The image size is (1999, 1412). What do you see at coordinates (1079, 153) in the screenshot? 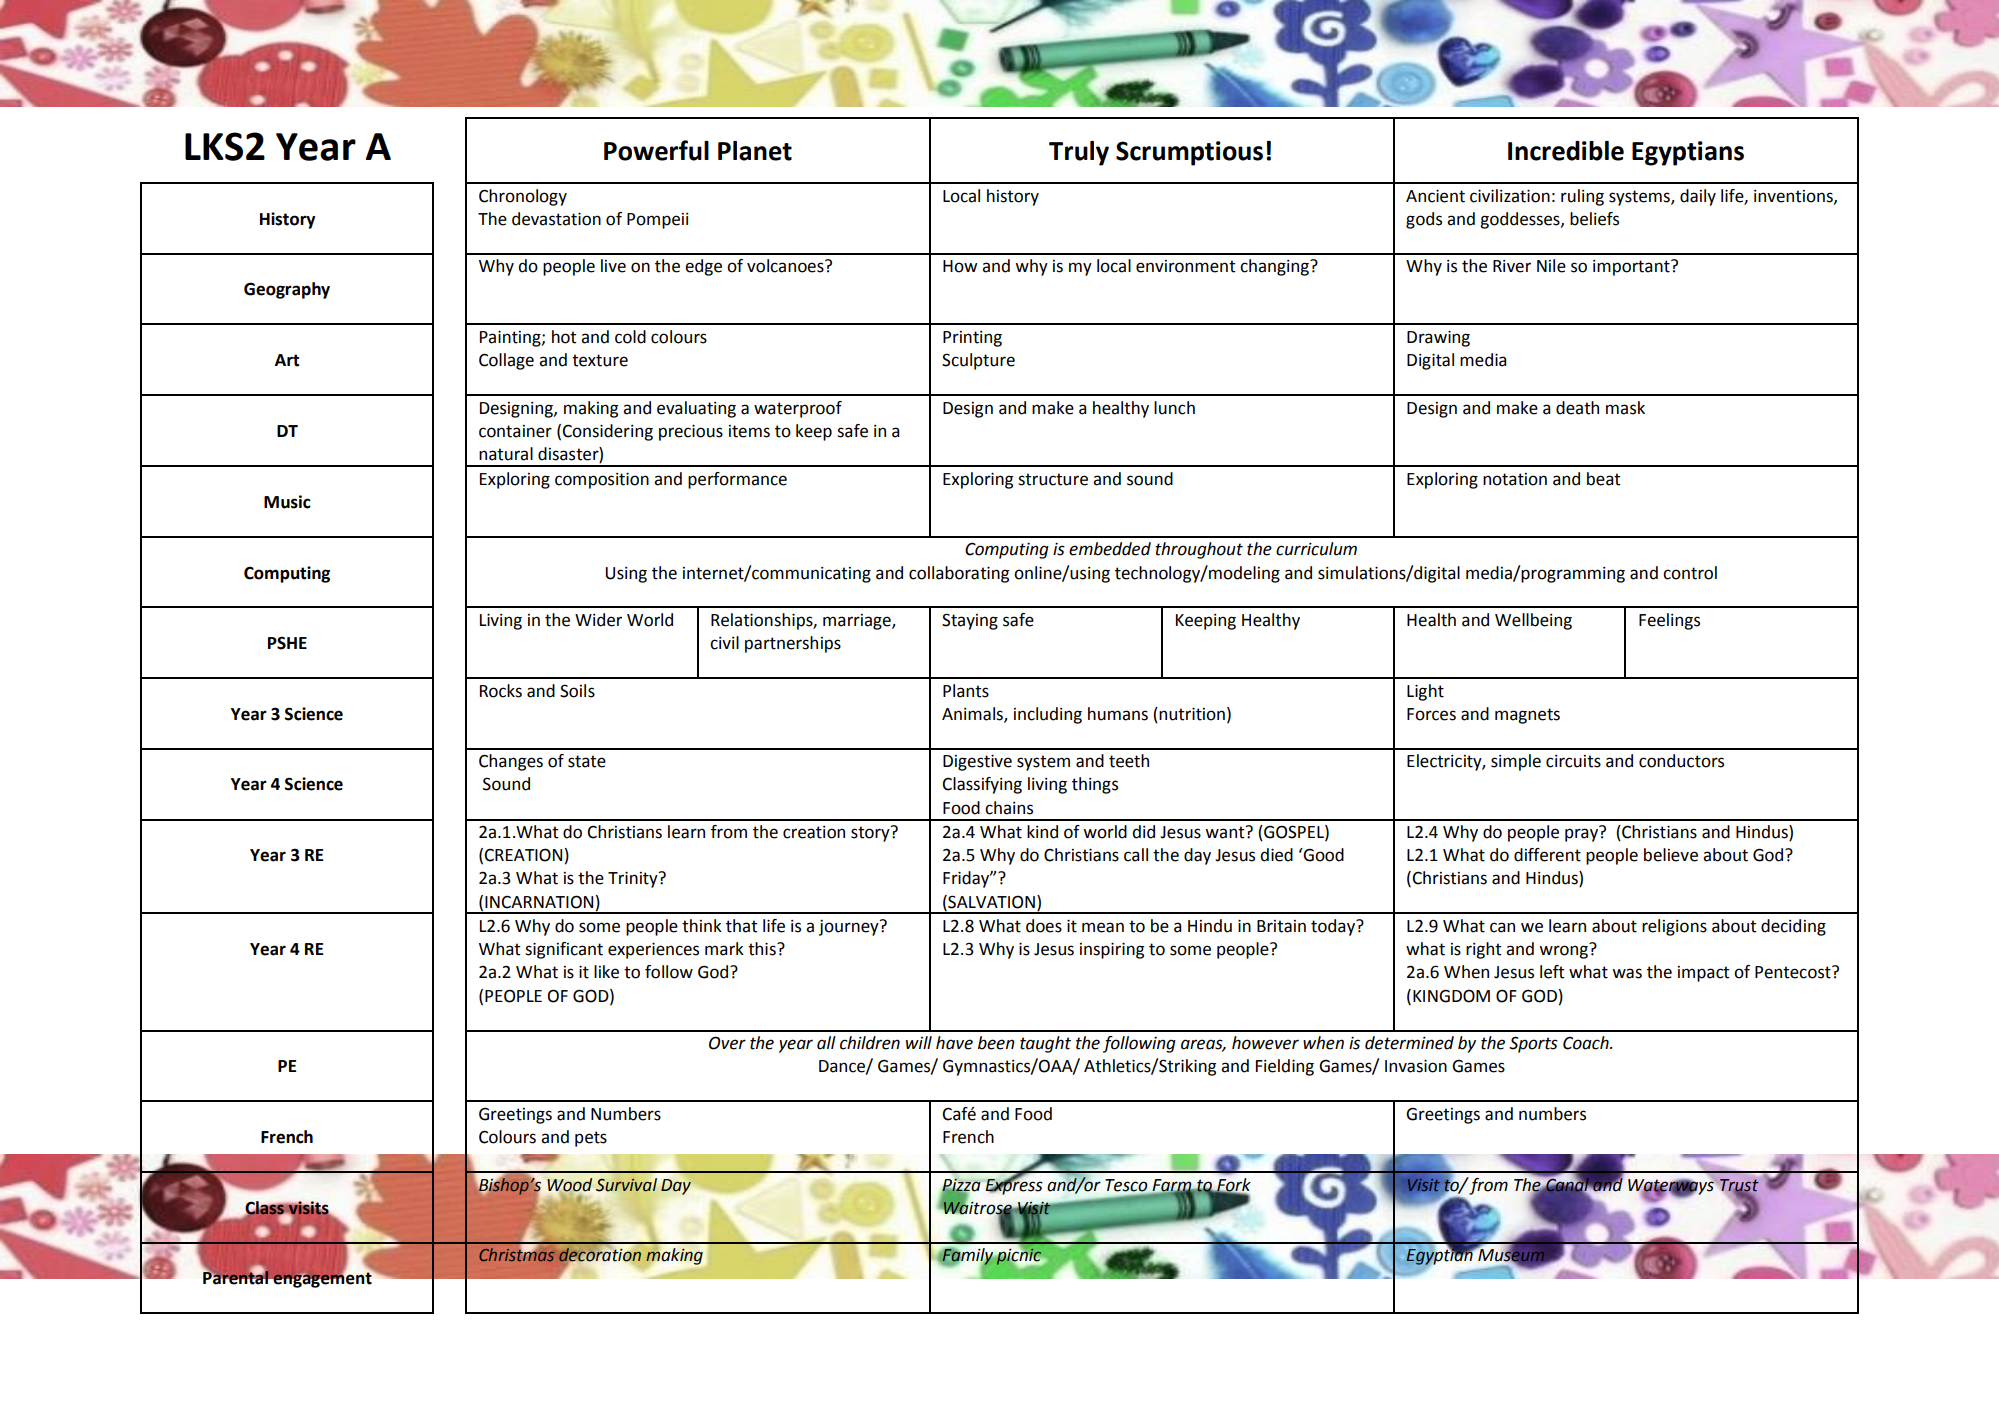
I see `Truly` at bounding box center [1079, 153].
